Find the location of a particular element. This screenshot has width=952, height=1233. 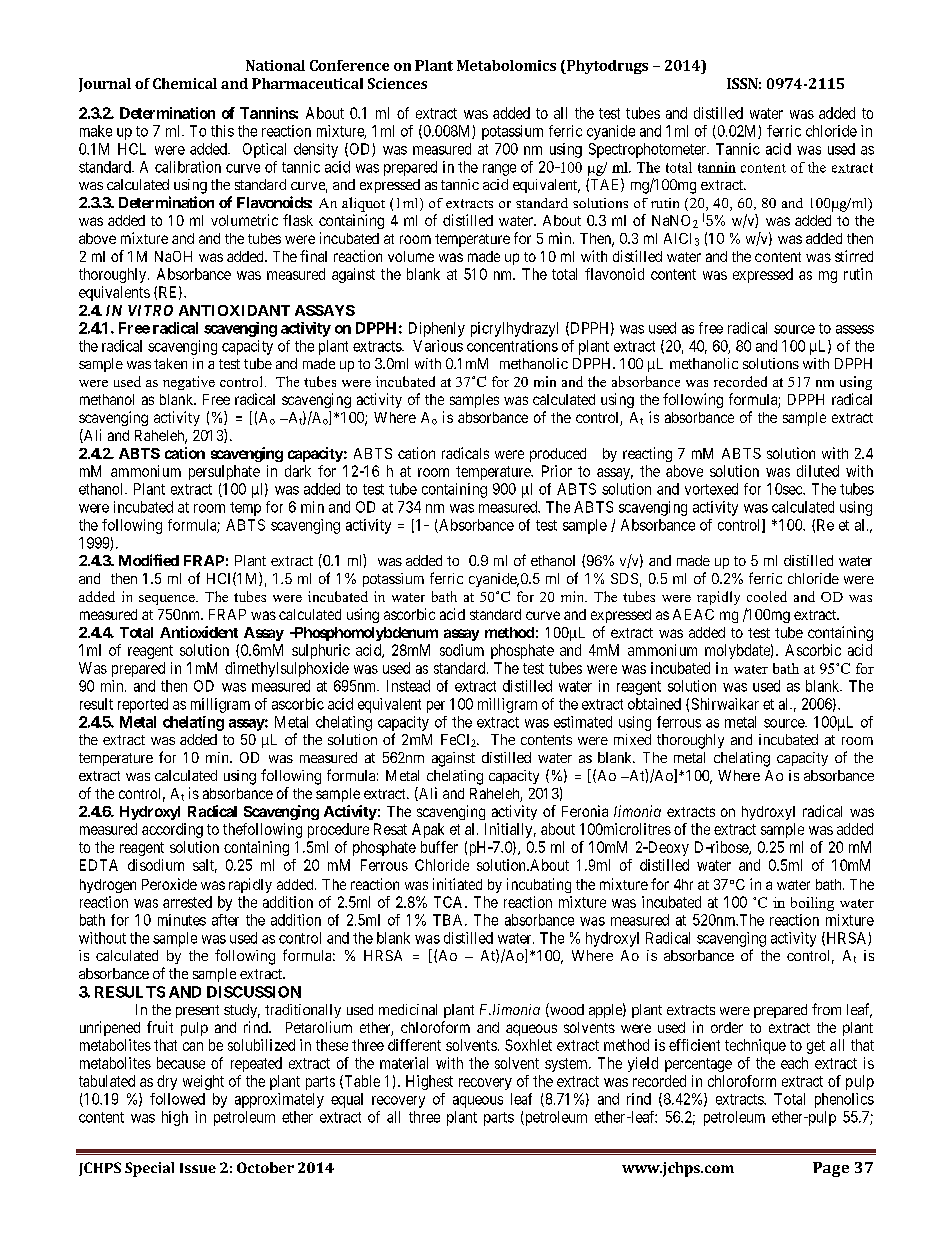

Metabolomics is located at coordinates (506, 65).
